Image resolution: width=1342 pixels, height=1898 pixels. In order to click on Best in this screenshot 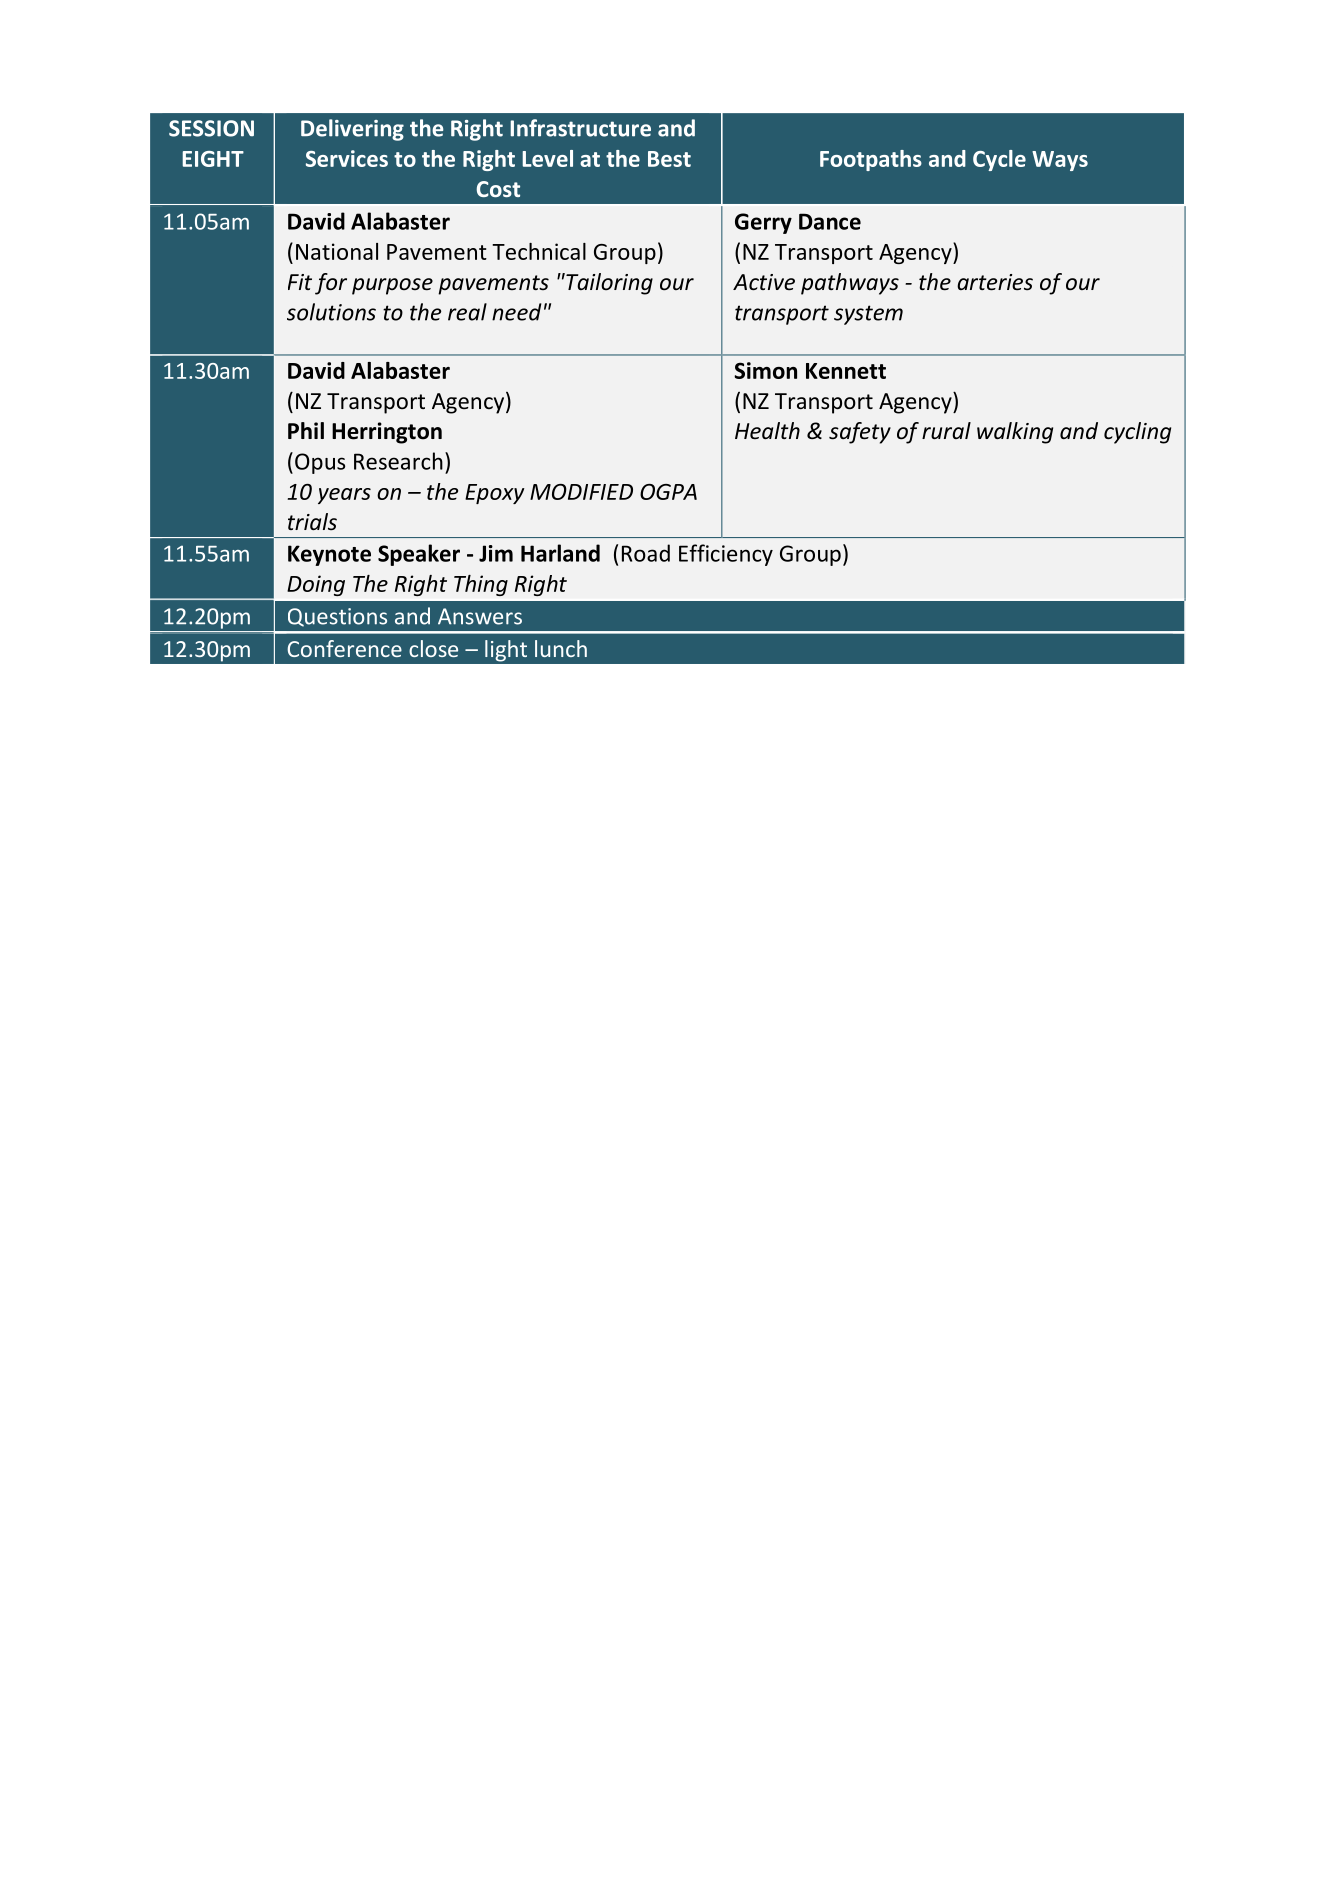, I will do `click(669, 159)`.
